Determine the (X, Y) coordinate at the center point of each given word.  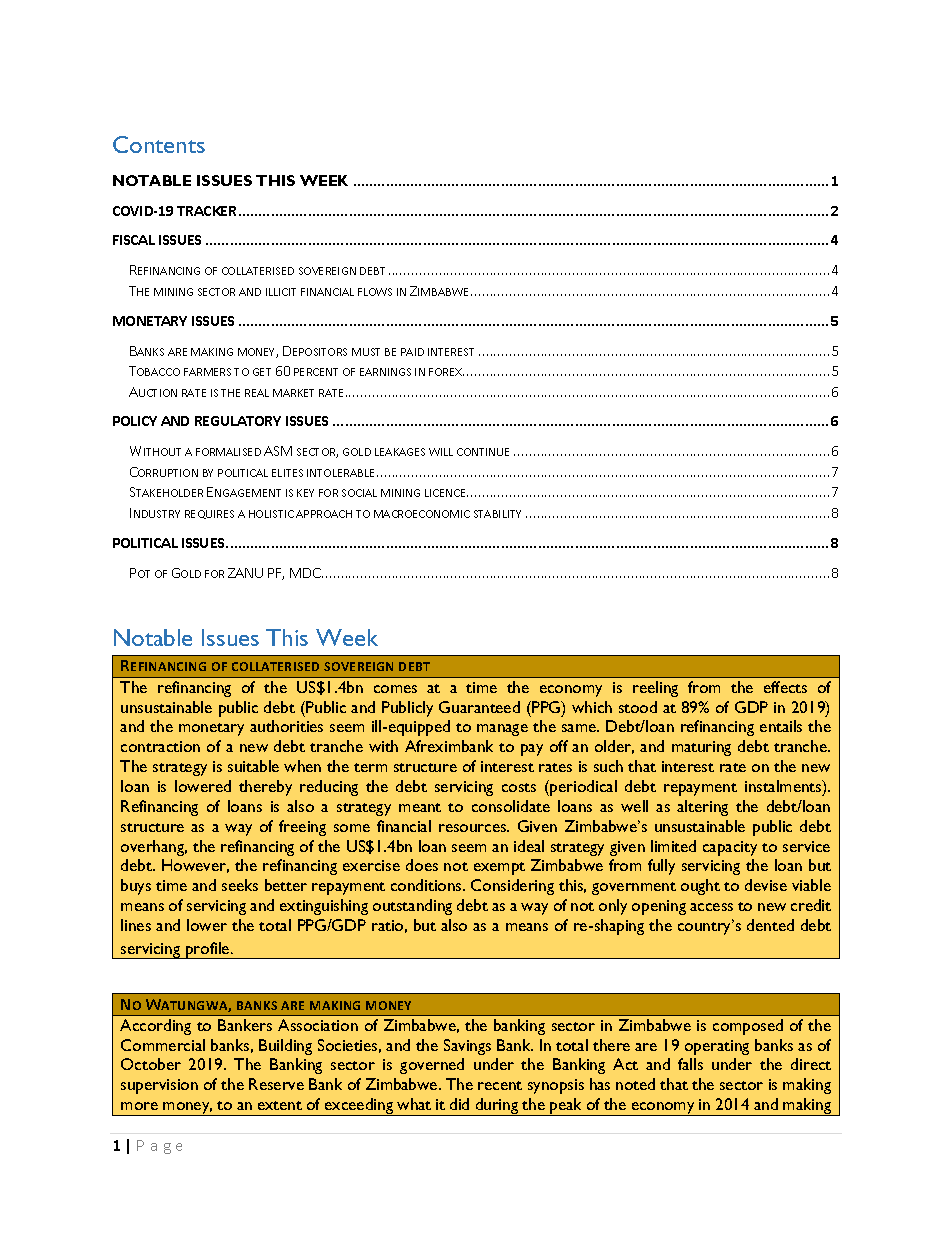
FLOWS (375, 292)
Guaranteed (479, 707)
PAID (412, 352)
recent (500, 1085)
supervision (159, 1086)
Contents (159, 144)
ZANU (245, 573)
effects (785, 687)
